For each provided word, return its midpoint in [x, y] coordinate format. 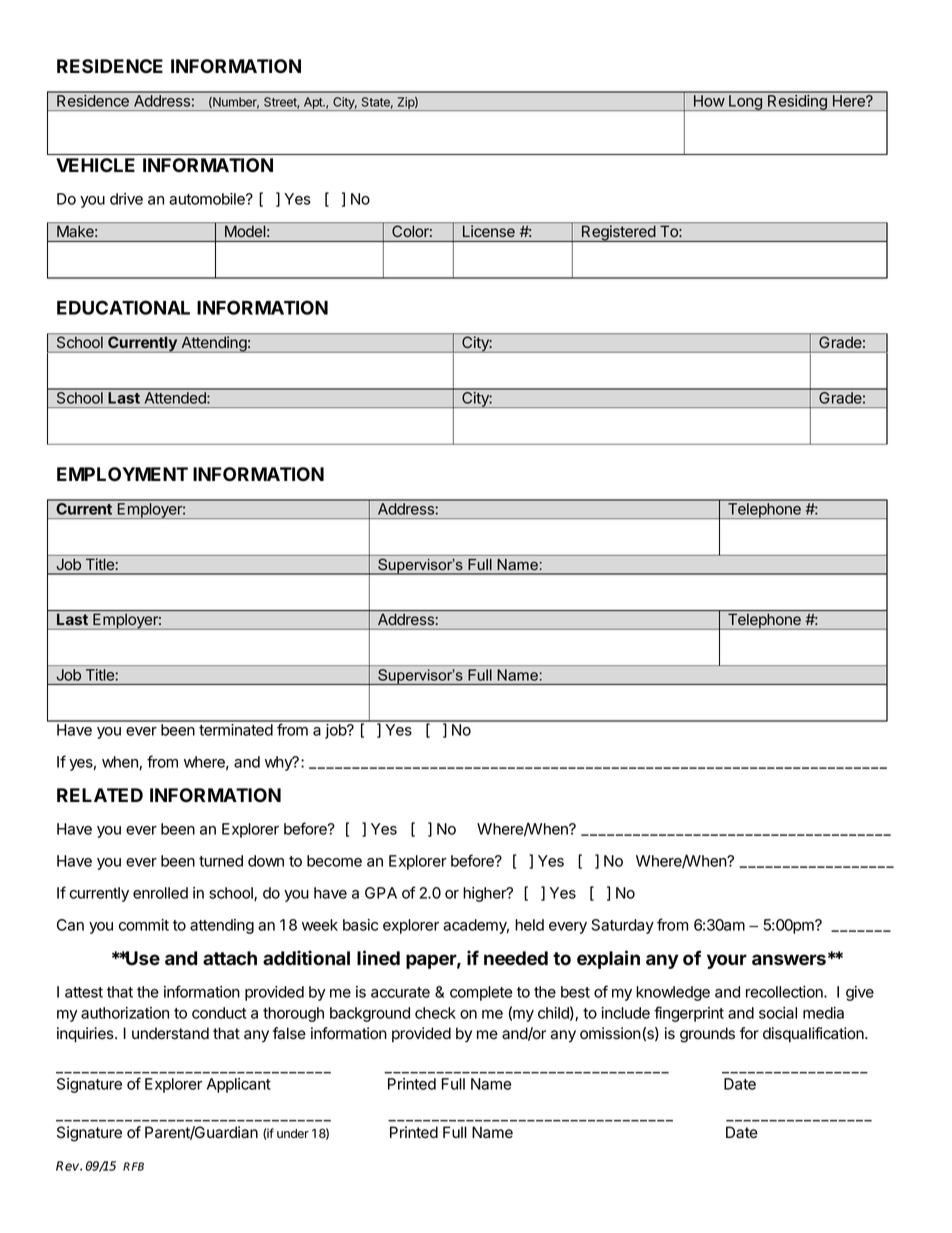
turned [221, 861]
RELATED [100, 795]
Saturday [622, 926]
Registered [618, 233]
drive [126, 199]
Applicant [239, 1085]
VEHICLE [95, 165]
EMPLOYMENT [122, 474]
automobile [208, 199]
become [334, 861]
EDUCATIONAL [123, 307]
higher [485, 894]
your [727, 961]
